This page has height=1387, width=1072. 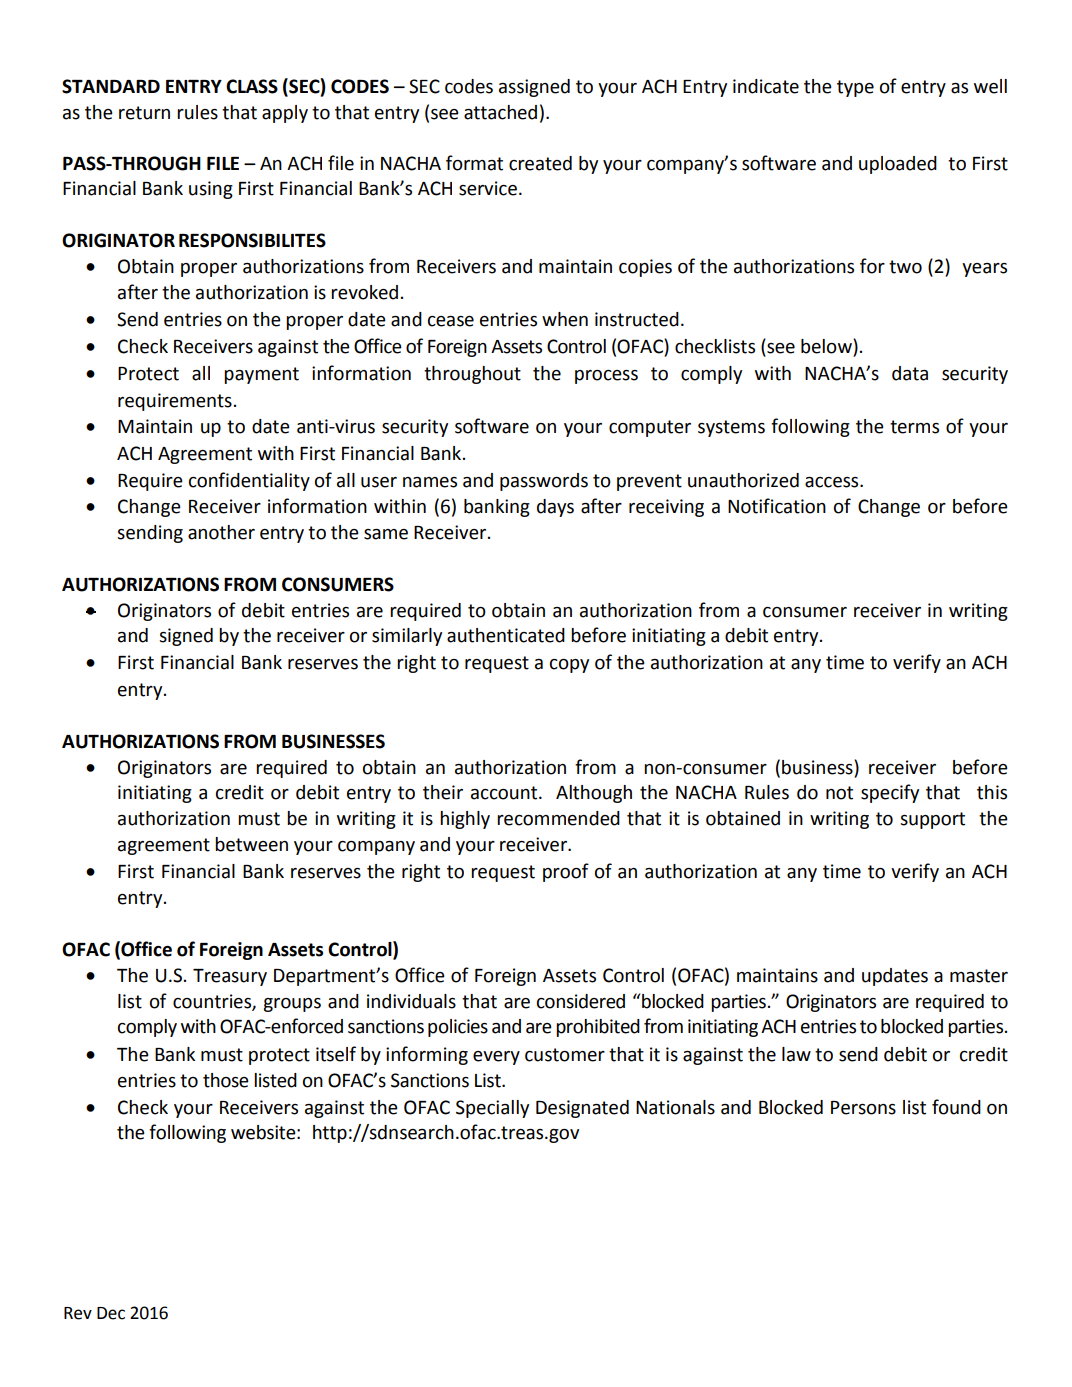 I want to click on Designated, so click(x=582, y=1109).
